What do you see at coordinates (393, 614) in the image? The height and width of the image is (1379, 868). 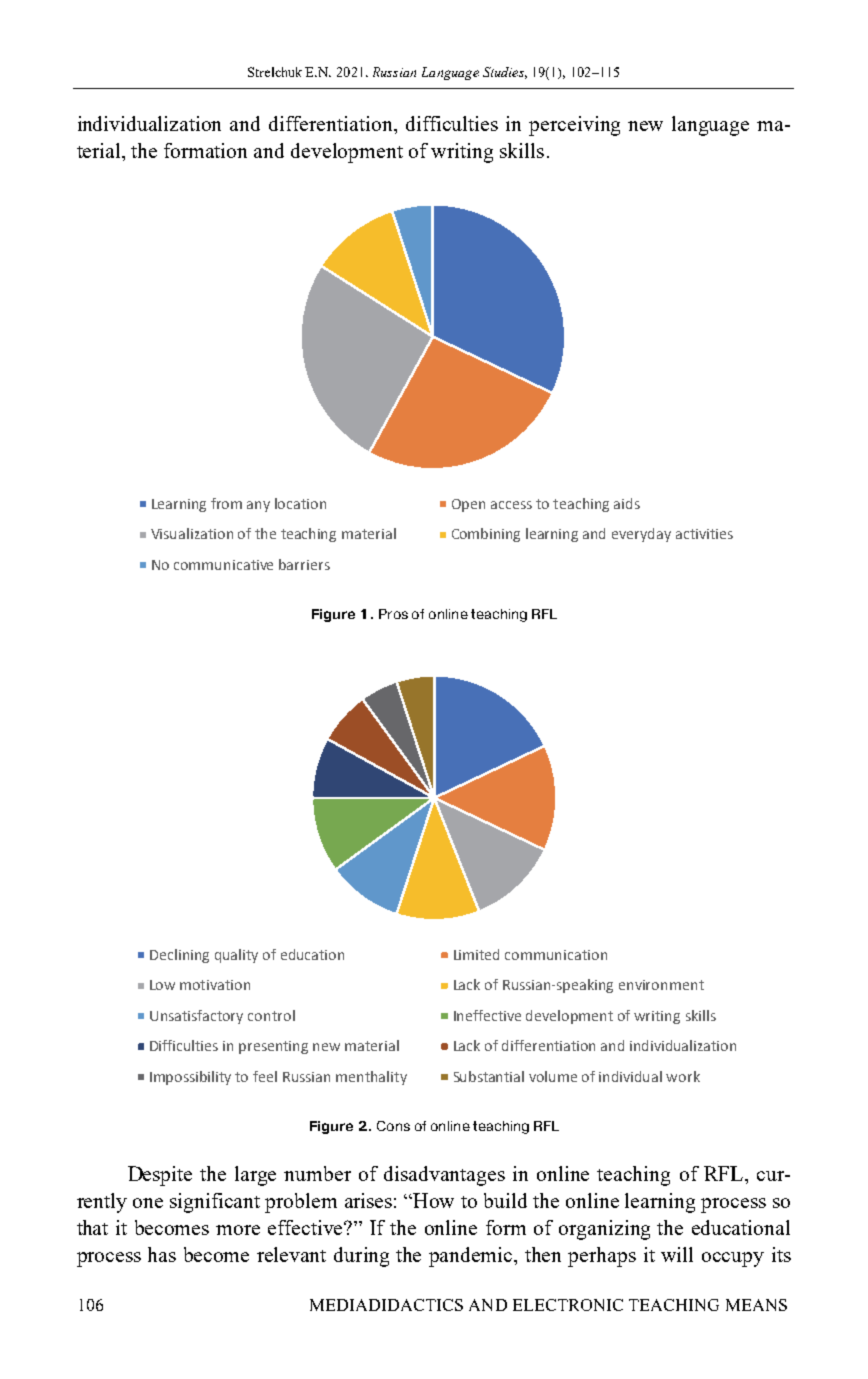 I see `Pros` at bounding box center [393, 614].
